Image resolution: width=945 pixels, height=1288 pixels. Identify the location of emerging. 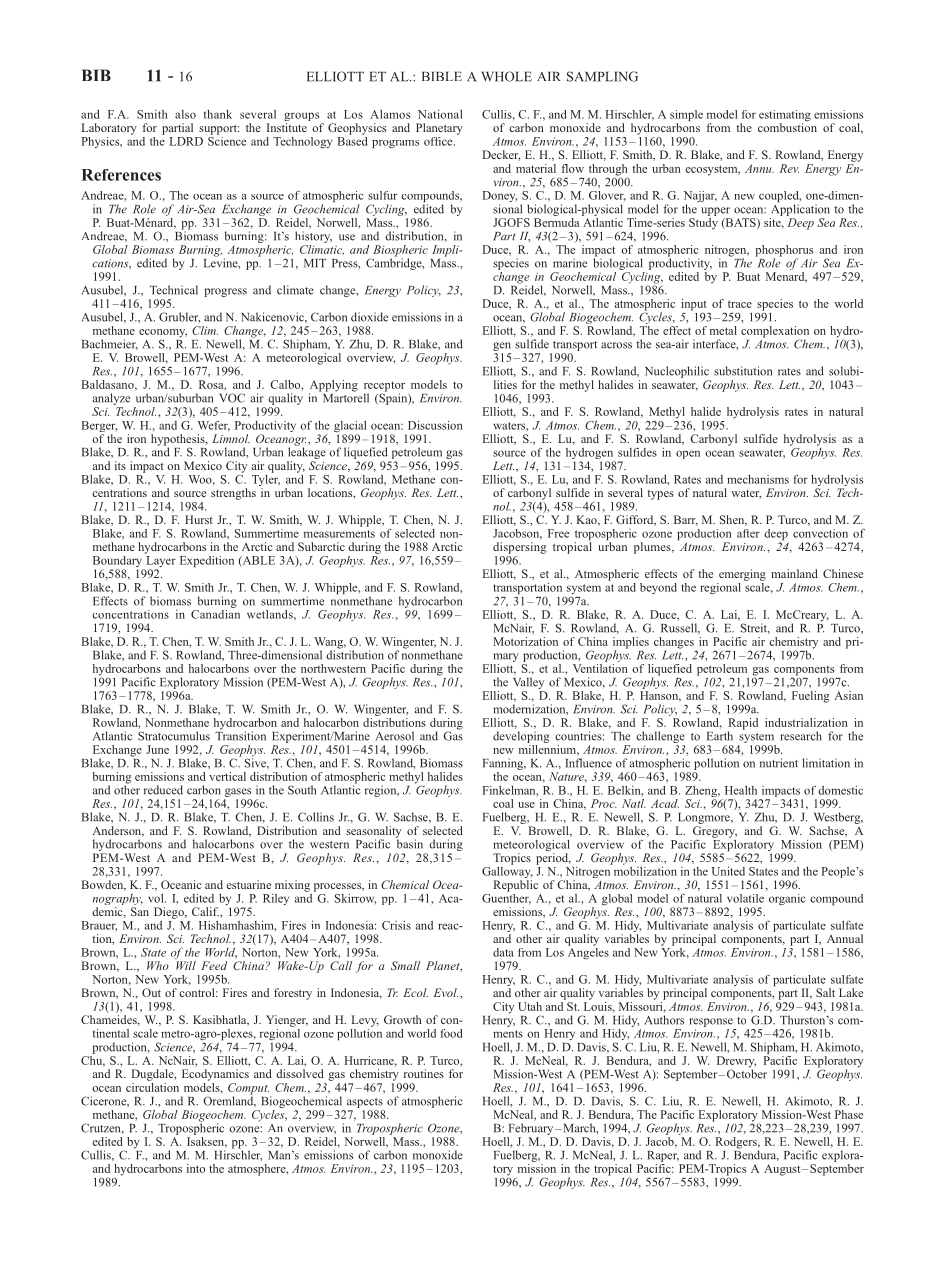
(742, 575).
